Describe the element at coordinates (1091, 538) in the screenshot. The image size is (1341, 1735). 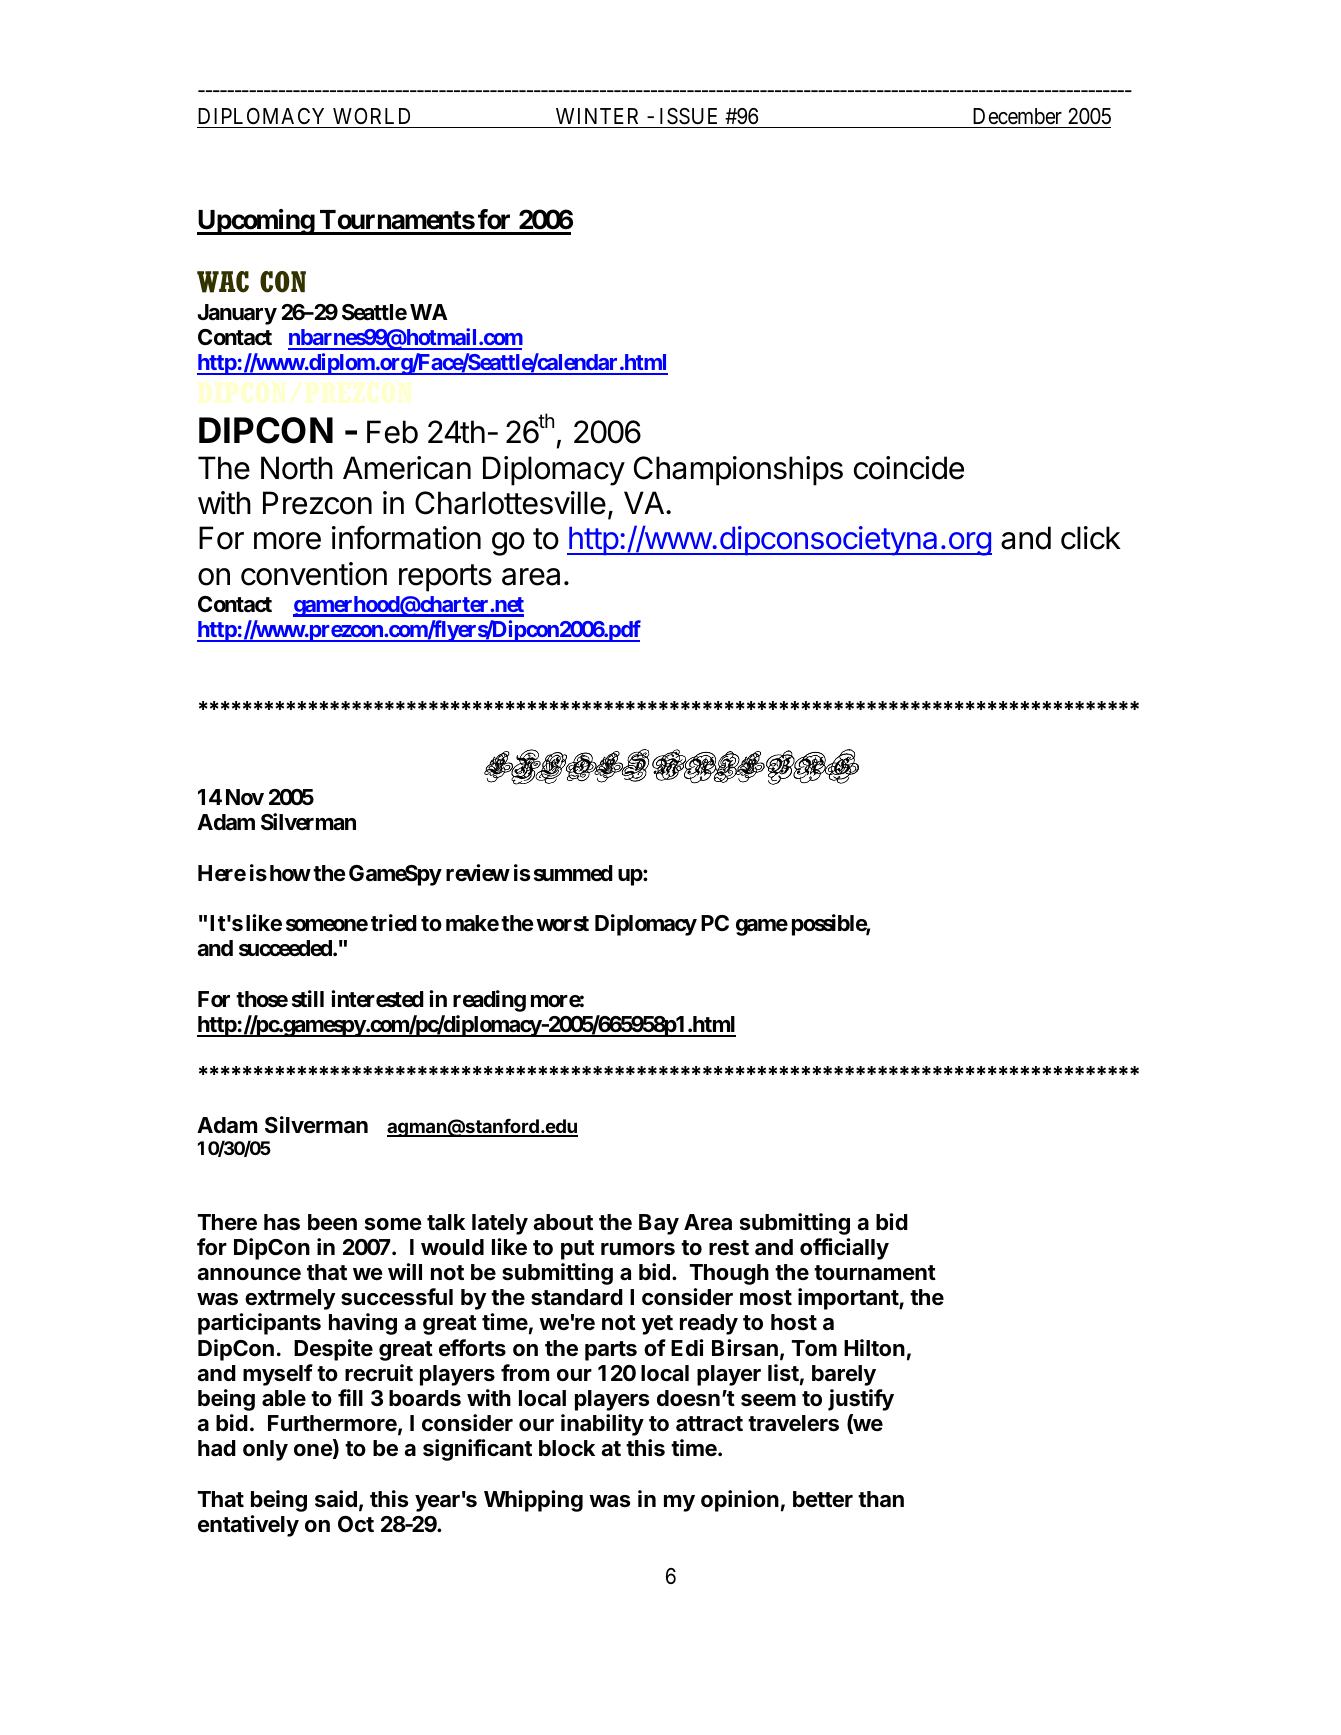
I see `click` at that location.
